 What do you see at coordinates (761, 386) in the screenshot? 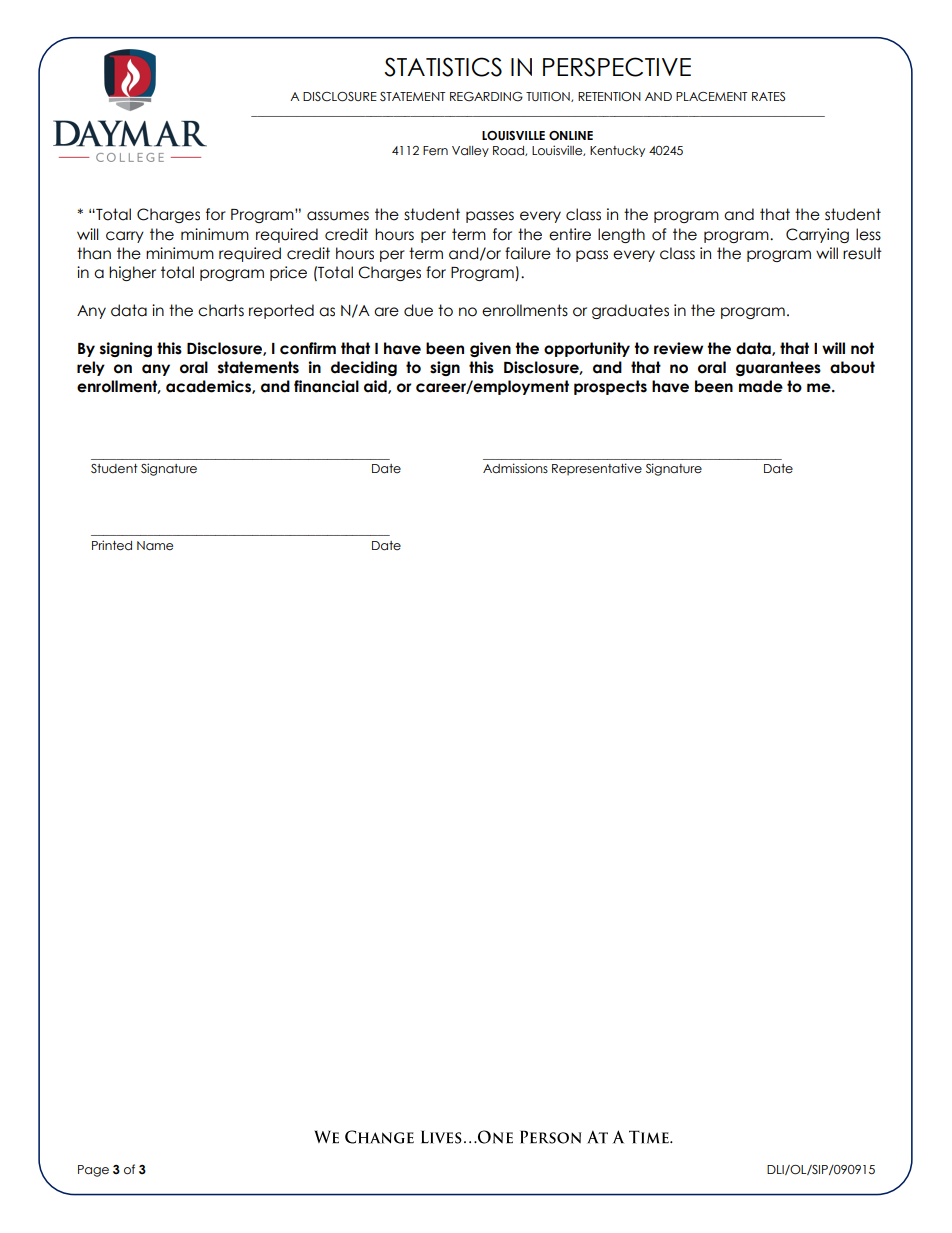
I see `made` at bounding box center [761, 386].
